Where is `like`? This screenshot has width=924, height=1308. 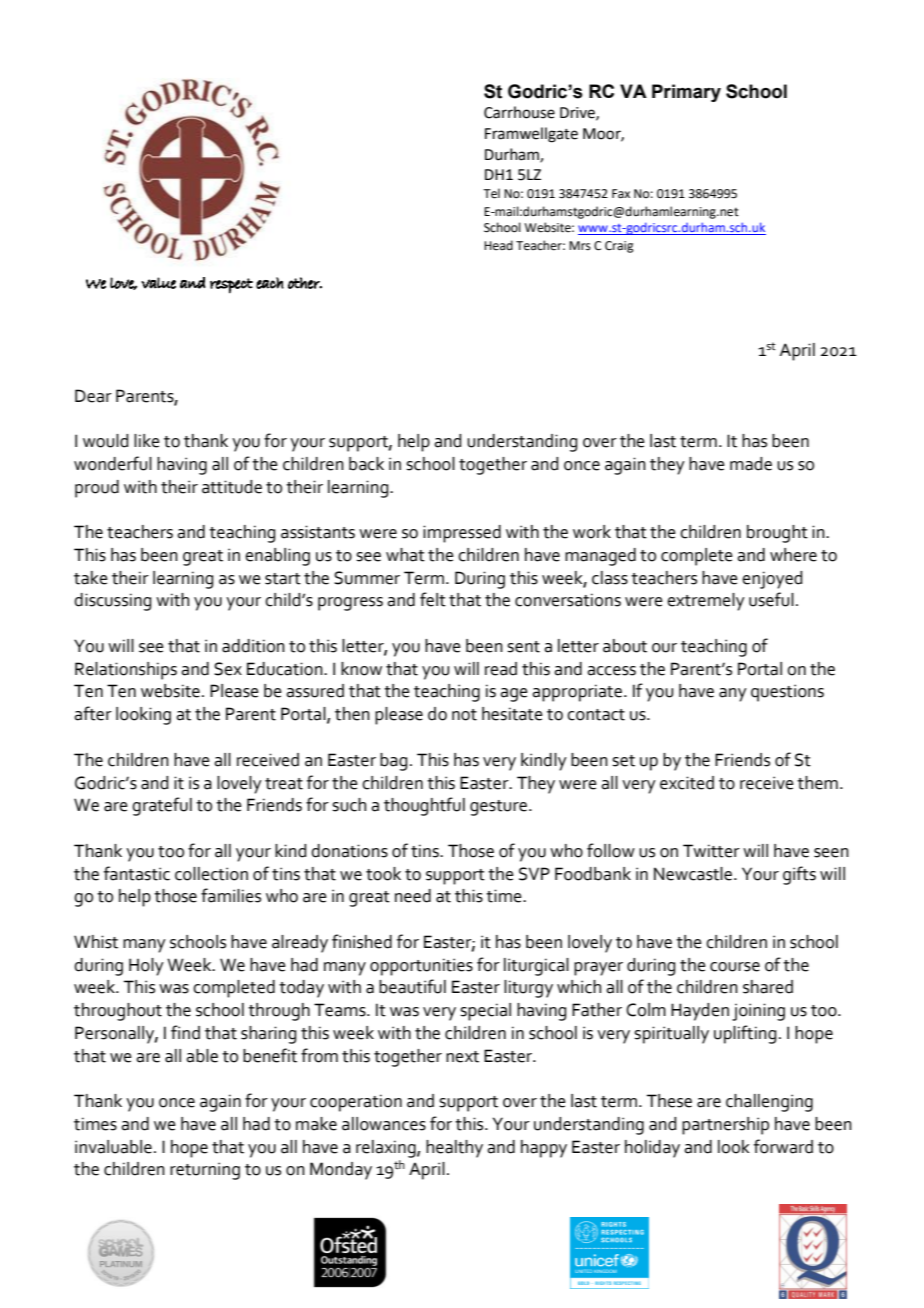 like is located at coordinates (147, 441).
